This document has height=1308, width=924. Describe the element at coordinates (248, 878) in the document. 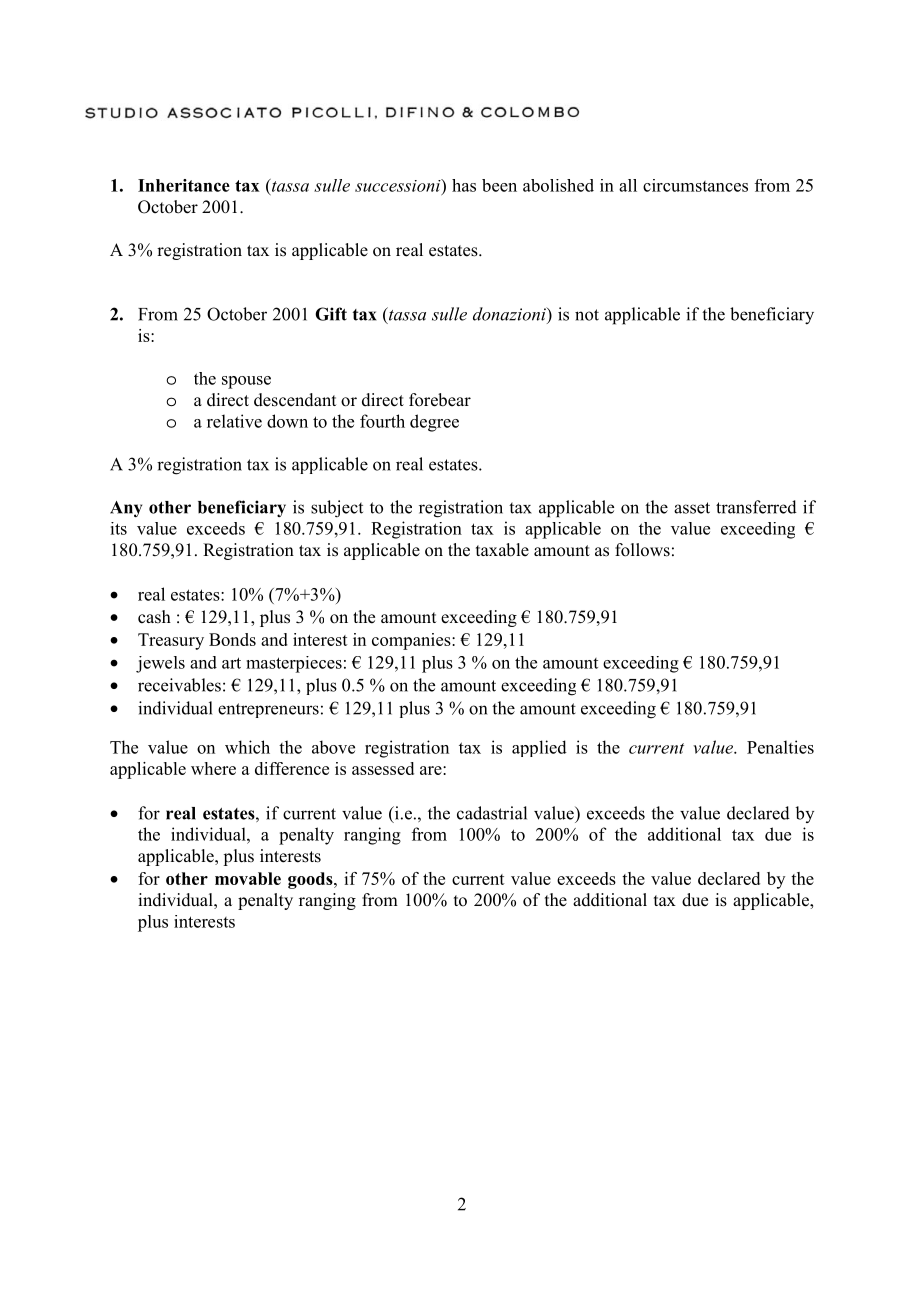

I see `movable` at that location.
